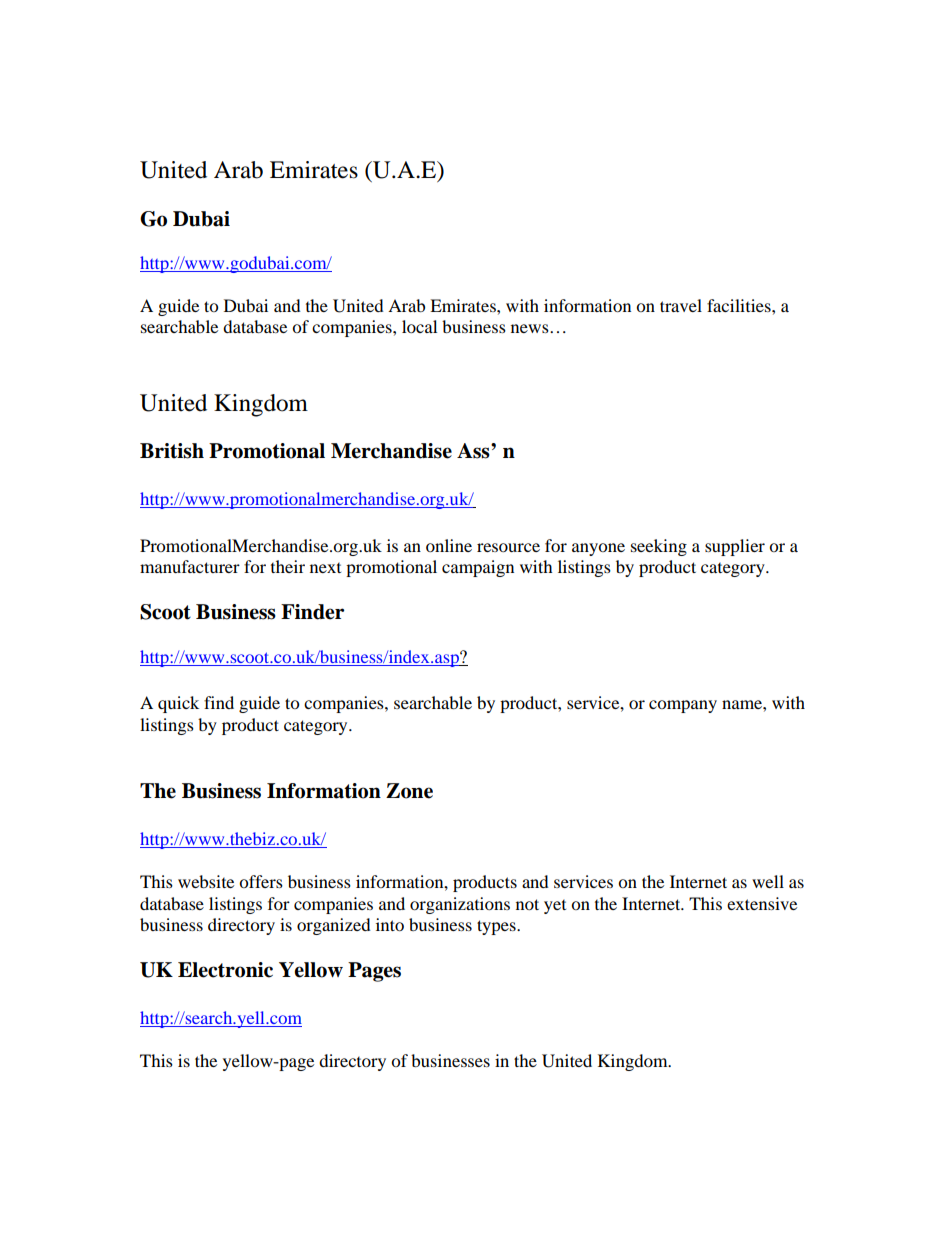  I want to click on types, so click(497, 927).
